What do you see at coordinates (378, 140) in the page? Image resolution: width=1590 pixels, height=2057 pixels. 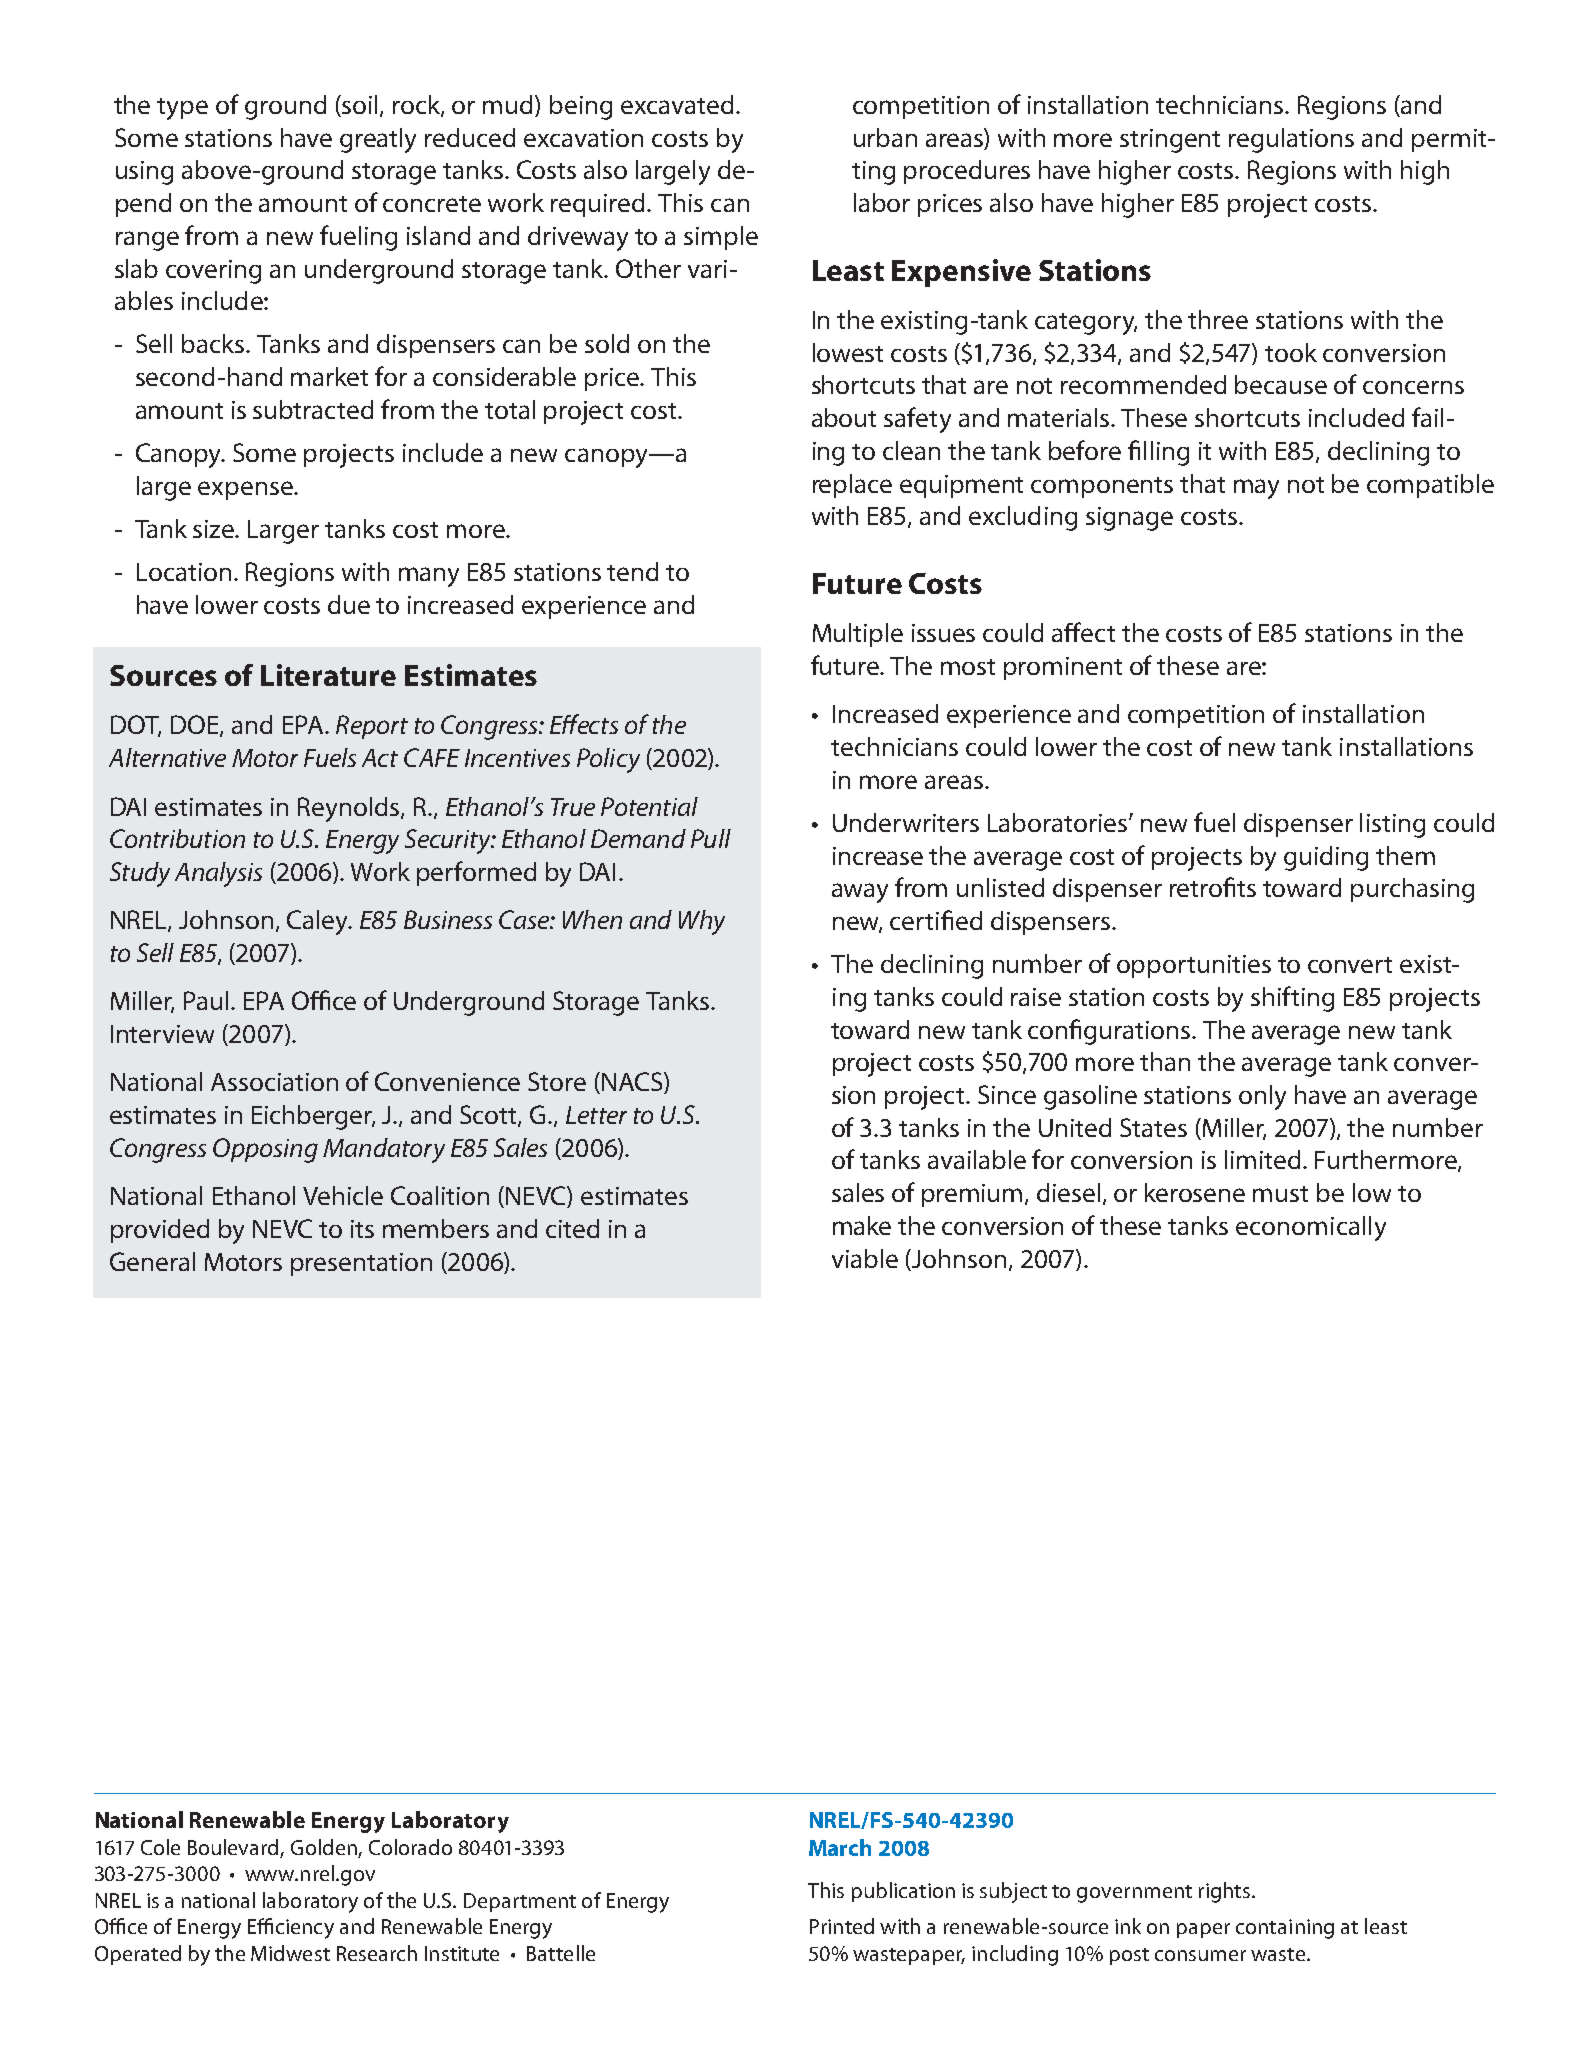 I see `greatly` at bounding box center [378, 140].
